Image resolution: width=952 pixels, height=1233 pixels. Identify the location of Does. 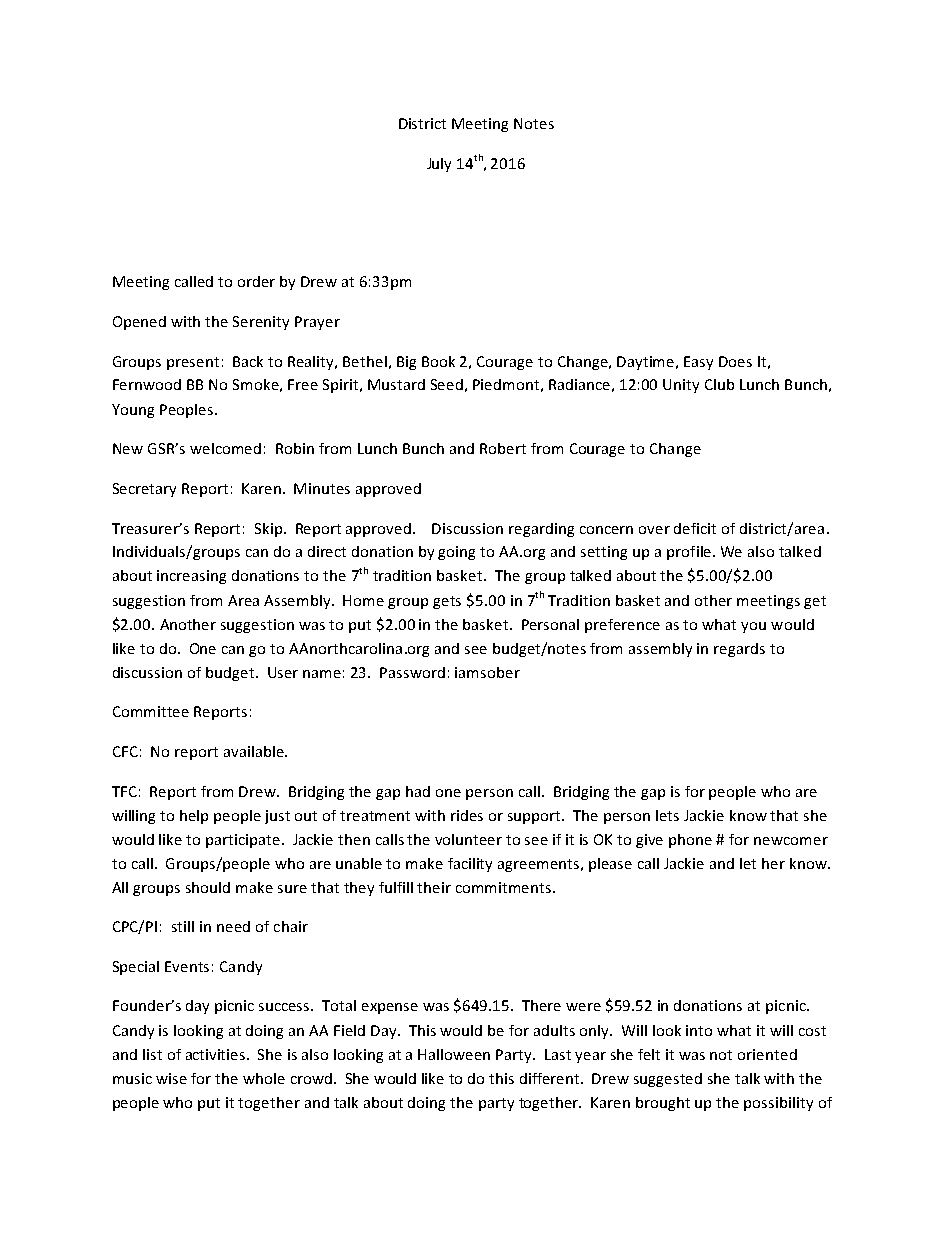
(735, 361).
